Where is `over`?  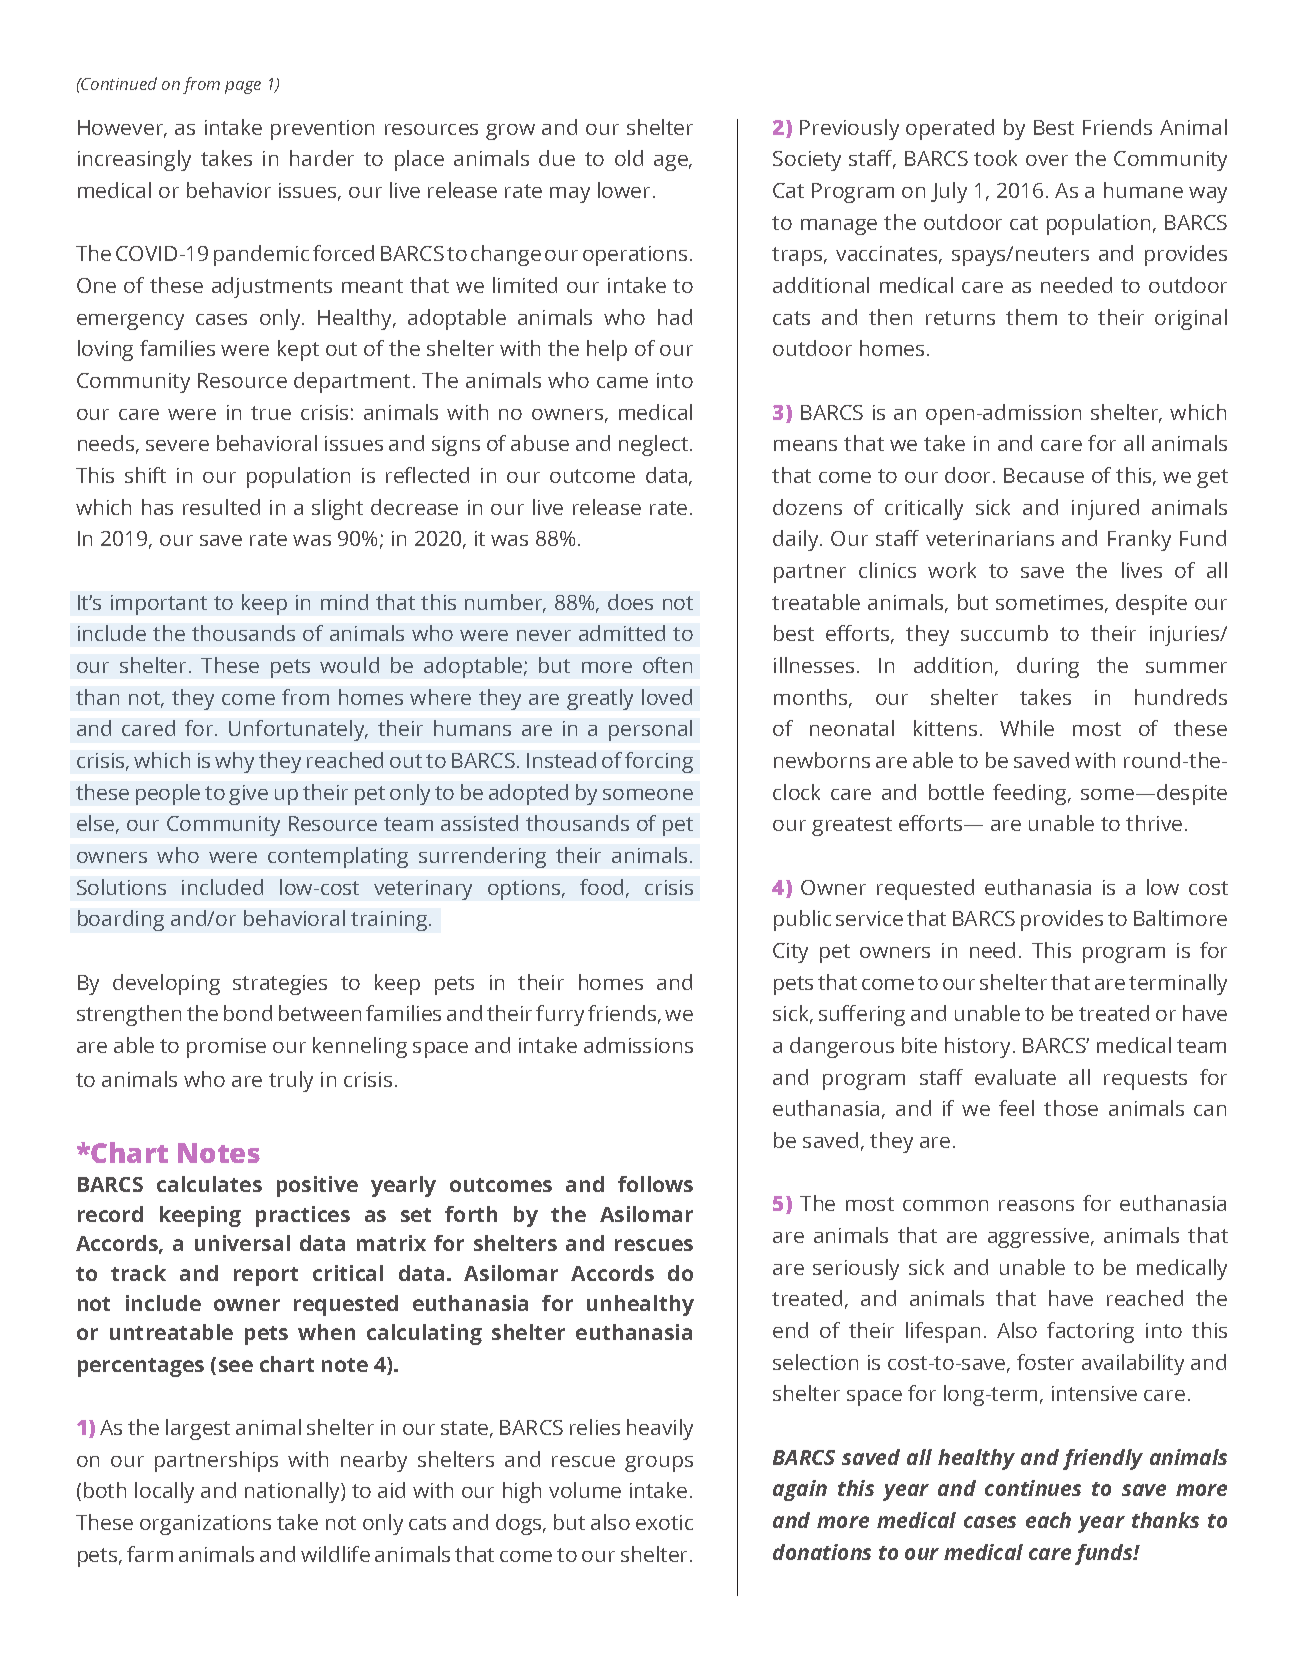 over is located at coordinates (1047, 160).
